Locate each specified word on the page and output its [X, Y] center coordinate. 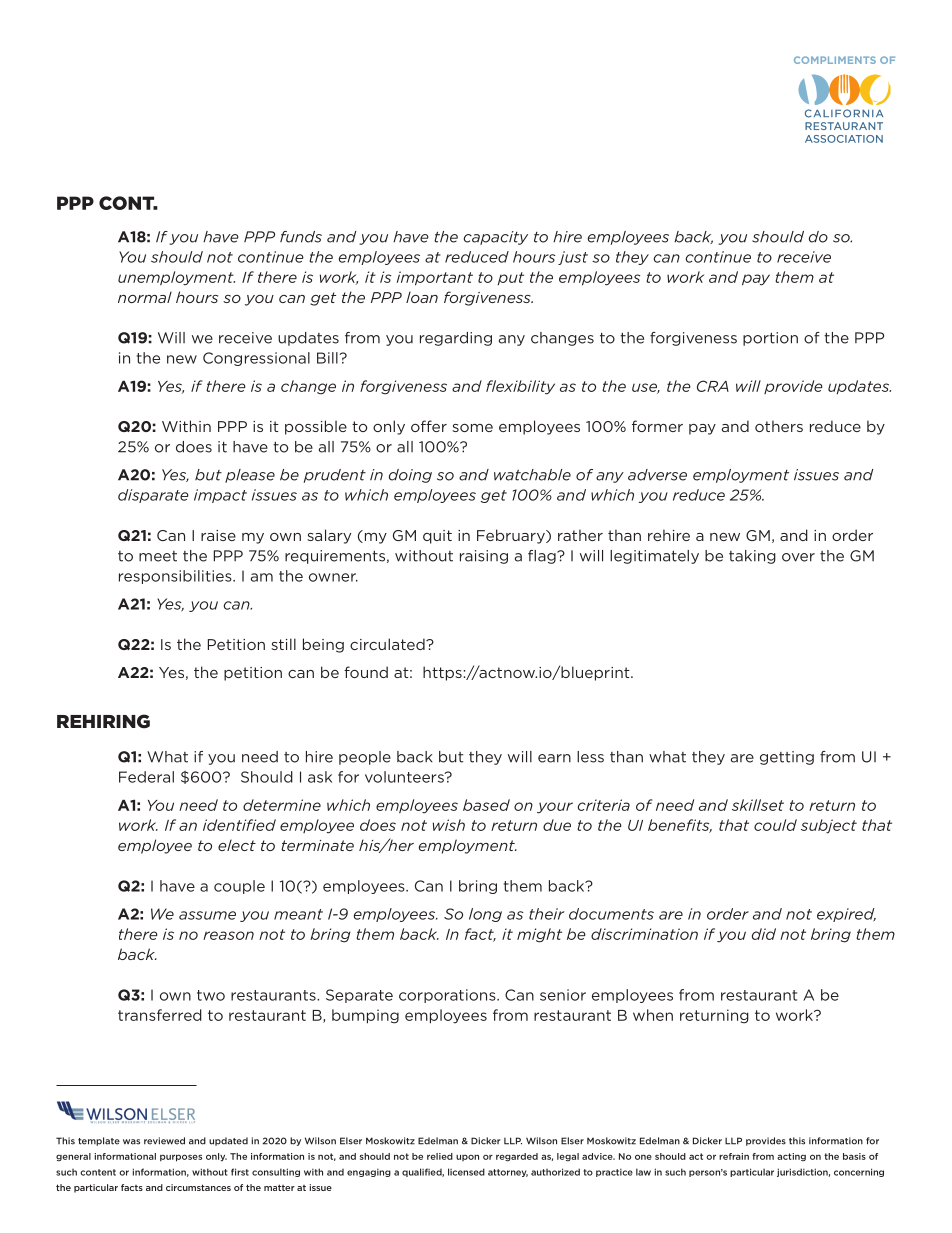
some [472, 428]
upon [467, 1157]
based [486, 805]
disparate [153, 496]
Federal [146, 777]
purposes [181, 1158]
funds [301, 237]
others [779, 426]
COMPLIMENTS [835, 60]
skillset [758, 805]
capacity [496, 238]
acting [791, 1157]
